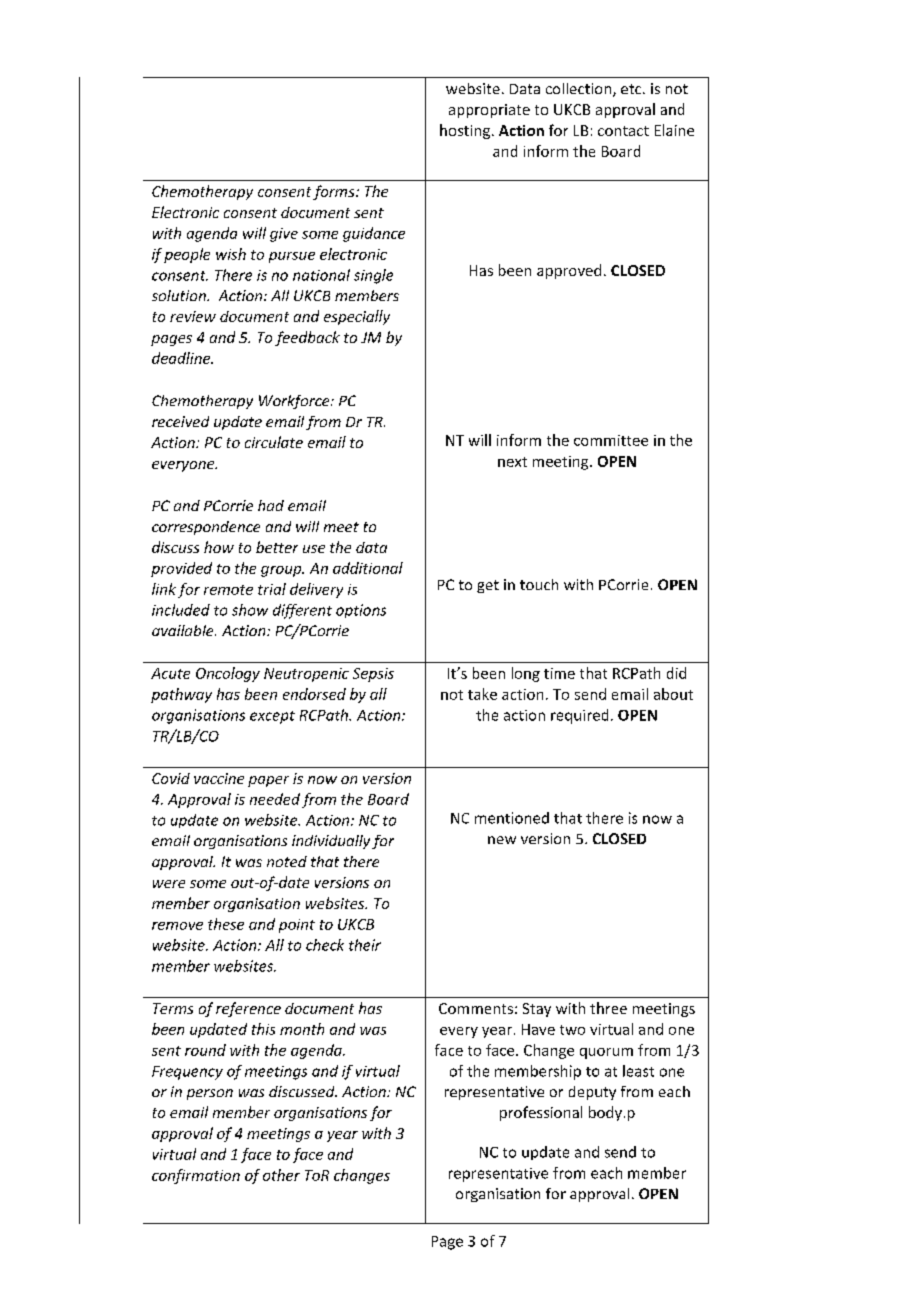 Image resolution: width=924 pixels, height=1307 pixels. Describe the element at coordinates (623, 131) in the document. I see `contact` at that location.
